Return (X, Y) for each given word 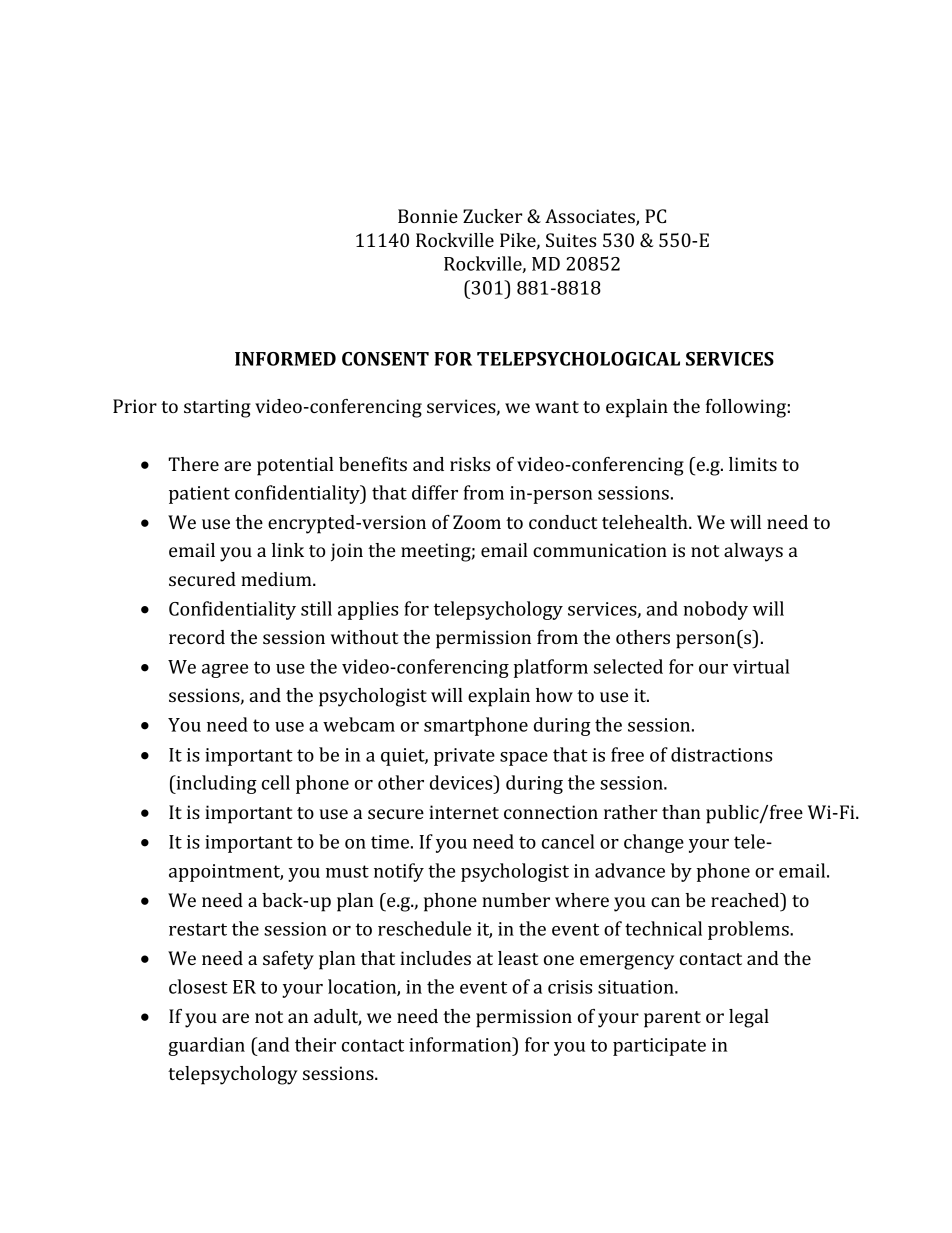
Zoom (477, 522)
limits (753, 464)
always (753, 552)
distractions (721, 754)
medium (277, 579)
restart (198, 929)
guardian (206, 1046)
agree (225, 671)
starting (217, 408)
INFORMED (285, 359)
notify (399, 872)
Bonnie (428, 216)
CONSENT (385, 359)
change (654, 843)
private (464, 757)
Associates (591, 217)
